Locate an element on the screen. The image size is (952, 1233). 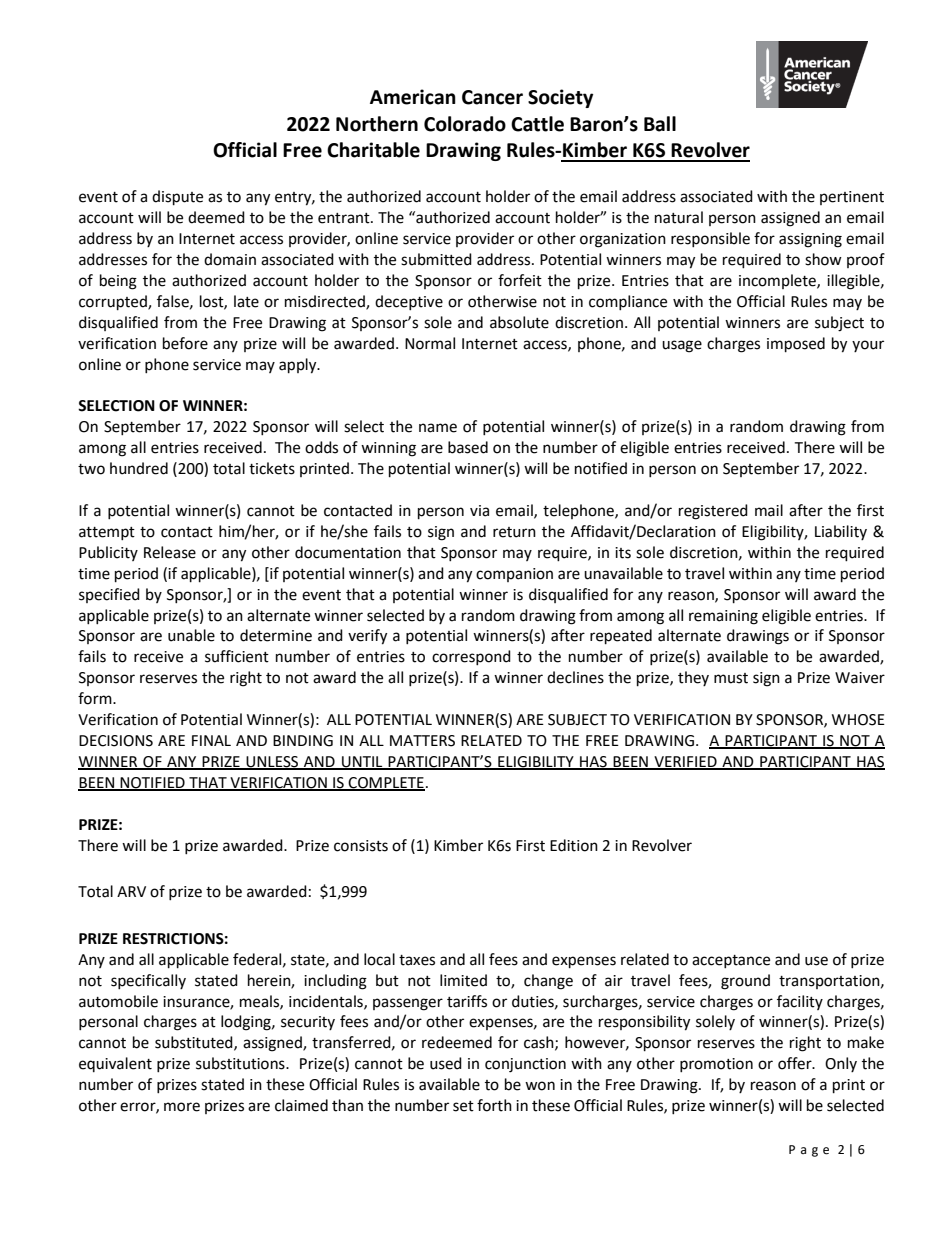
dispute is located at coordinates (177, 198).
